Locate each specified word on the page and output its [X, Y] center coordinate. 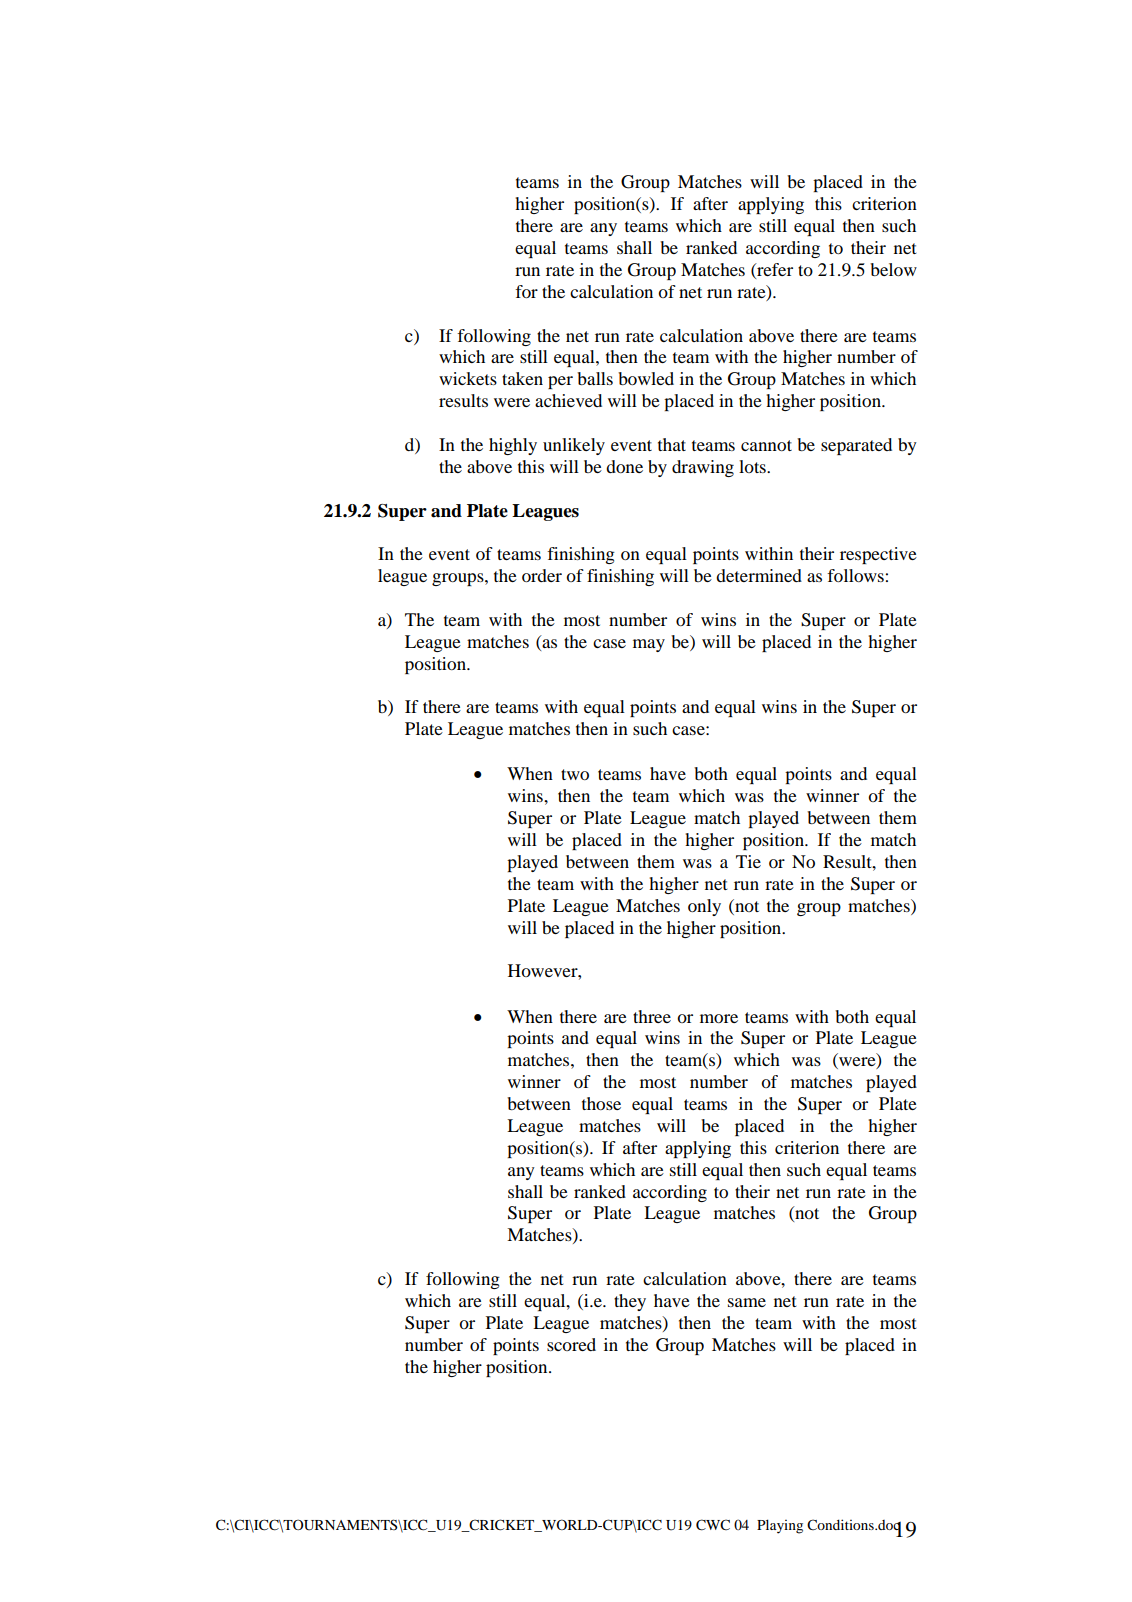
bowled [646, 378]
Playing [780, 1526]
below [893, 269]
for [526, 291]
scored [571, 1344]
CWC [713, 1525]
